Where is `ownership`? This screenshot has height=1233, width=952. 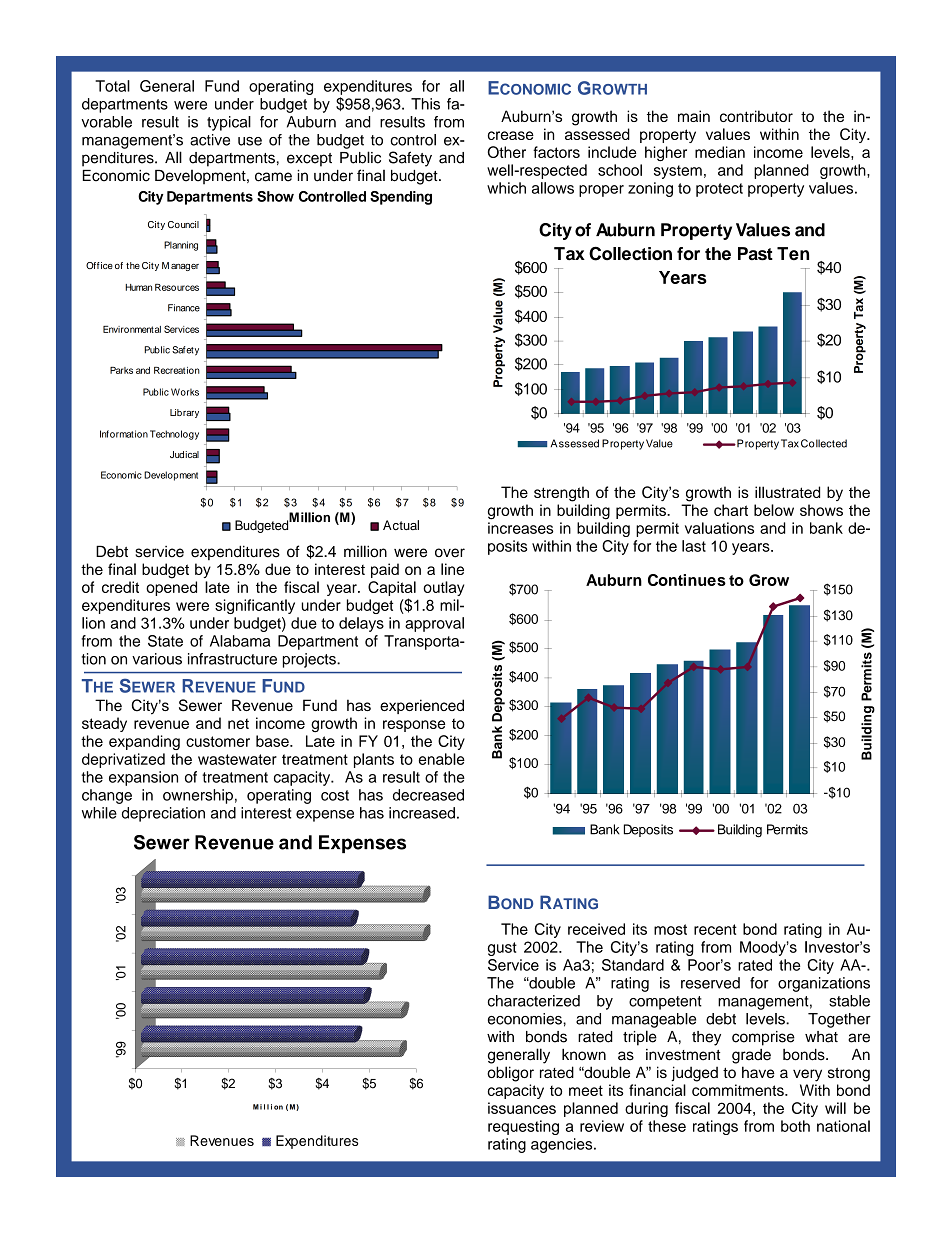 ownership is located at coordinates (198, 796).
